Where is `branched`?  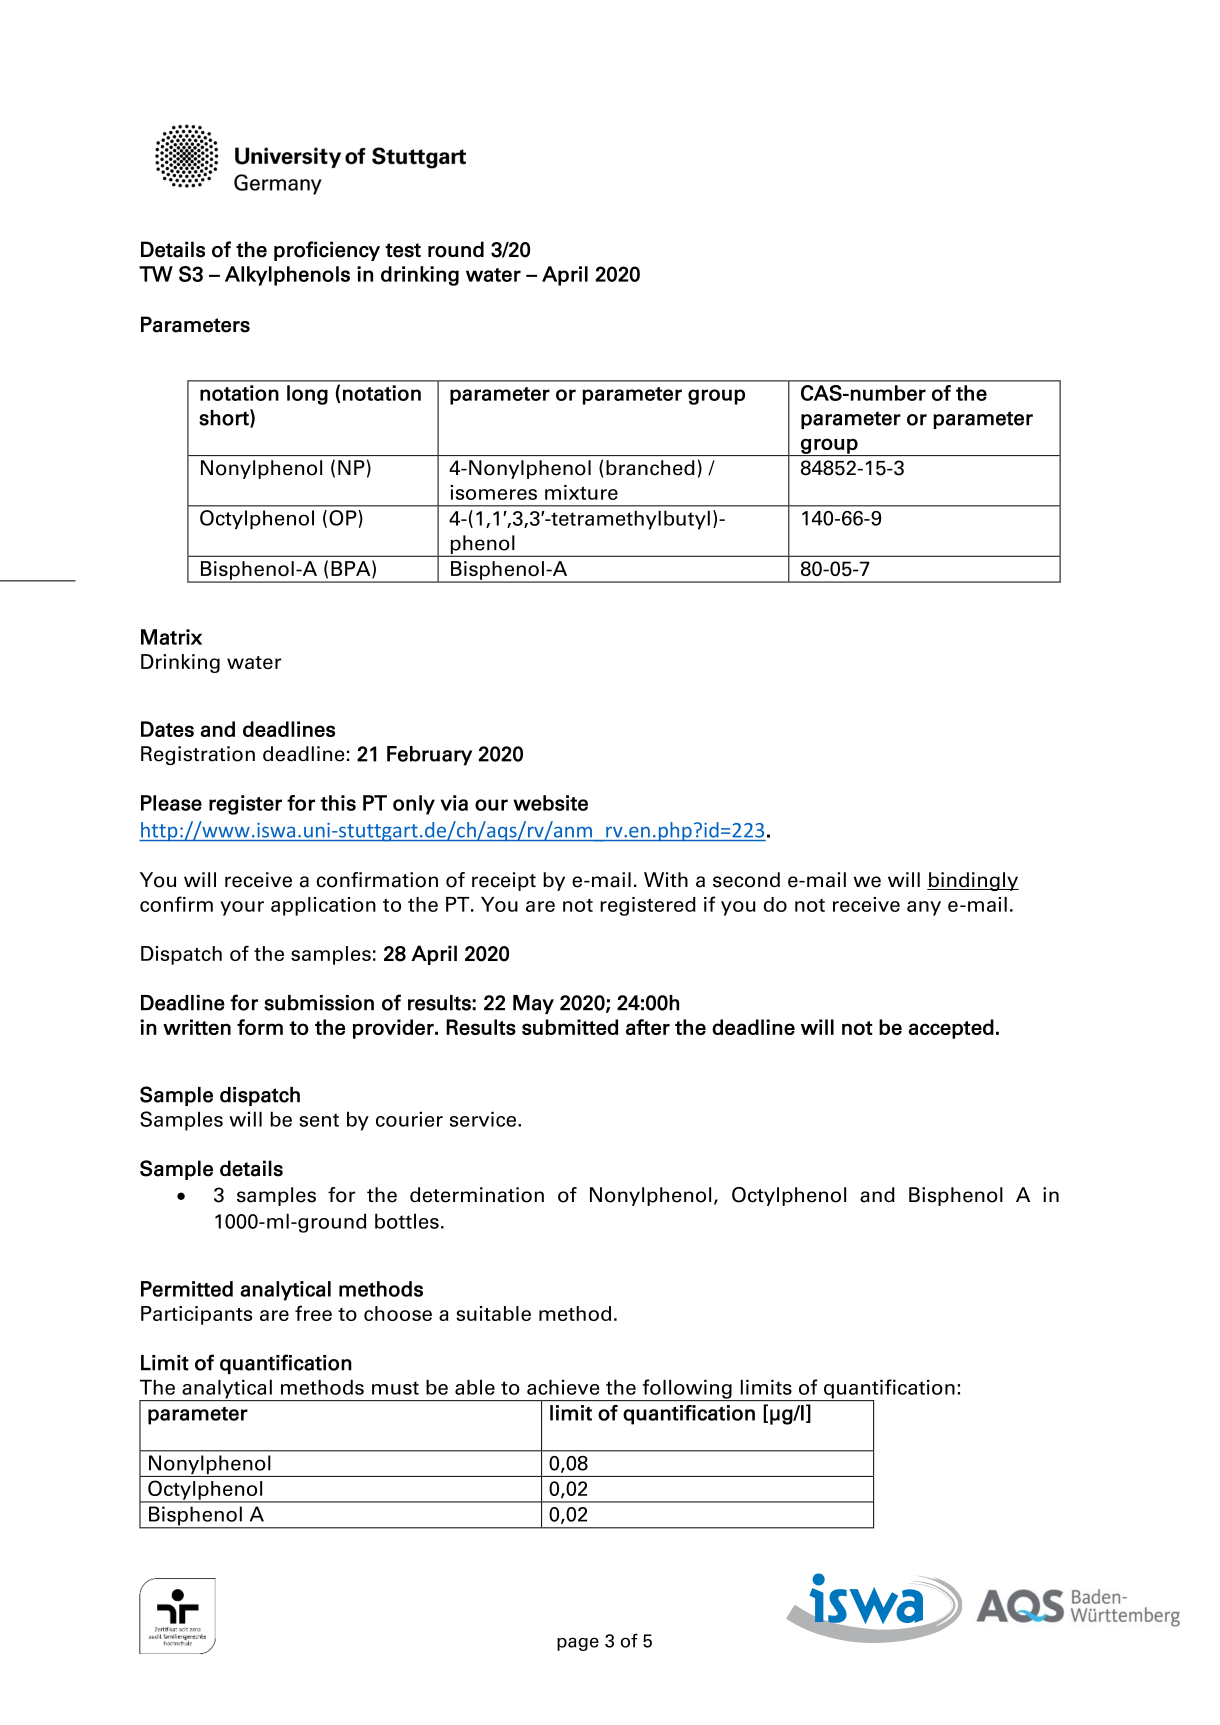 branched is located at coordinates (650, 468).
